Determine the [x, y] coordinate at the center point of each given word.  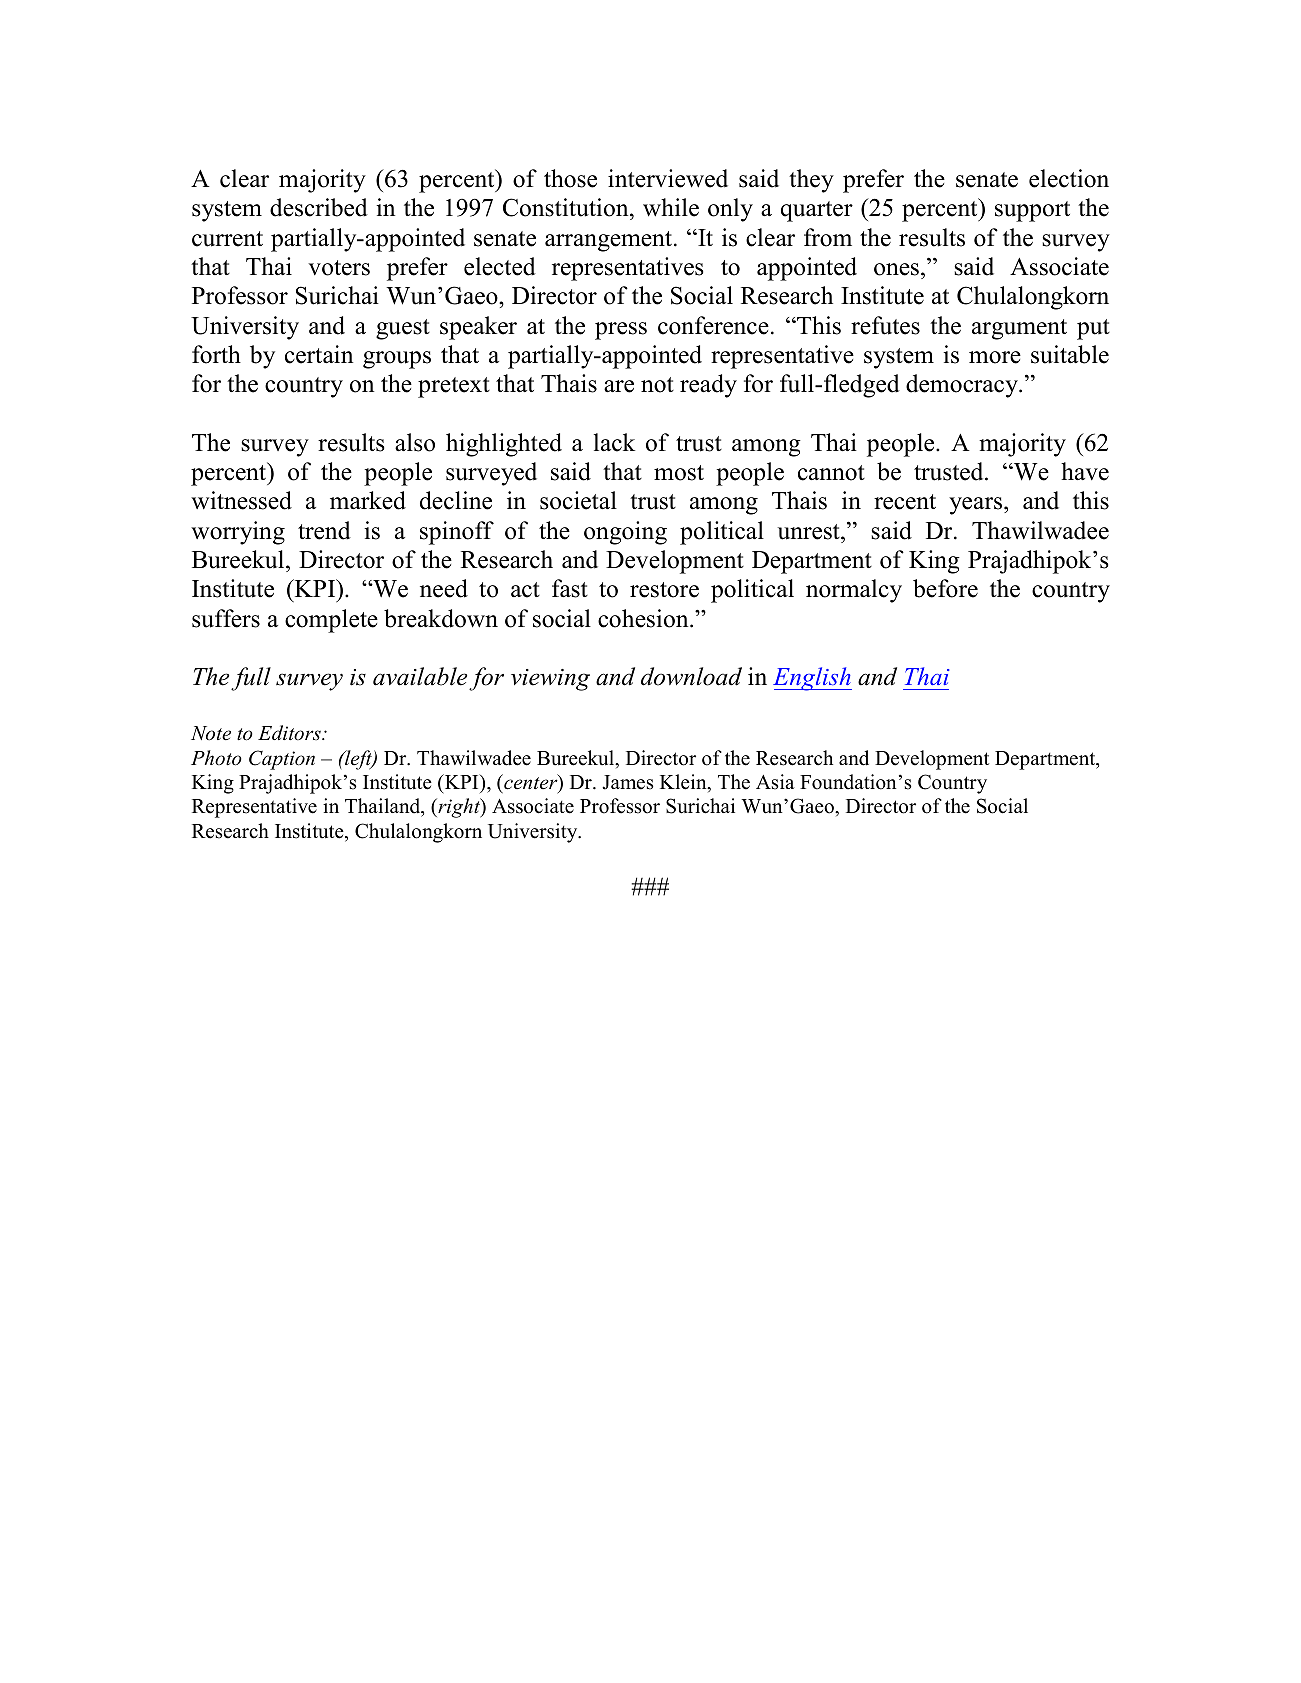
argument [1019, 329]
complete [331, 621]
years [977, 506]
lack [614, 442]
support [1032, 211]
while [671, 207]
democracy [963, 386]
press [621, 331]
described [319, 207]
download [691, 676]
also [415, 442]
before [945, 588]
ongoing [625, 533]
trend [324, 530]
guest [403, 329]
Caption [282, 760]
